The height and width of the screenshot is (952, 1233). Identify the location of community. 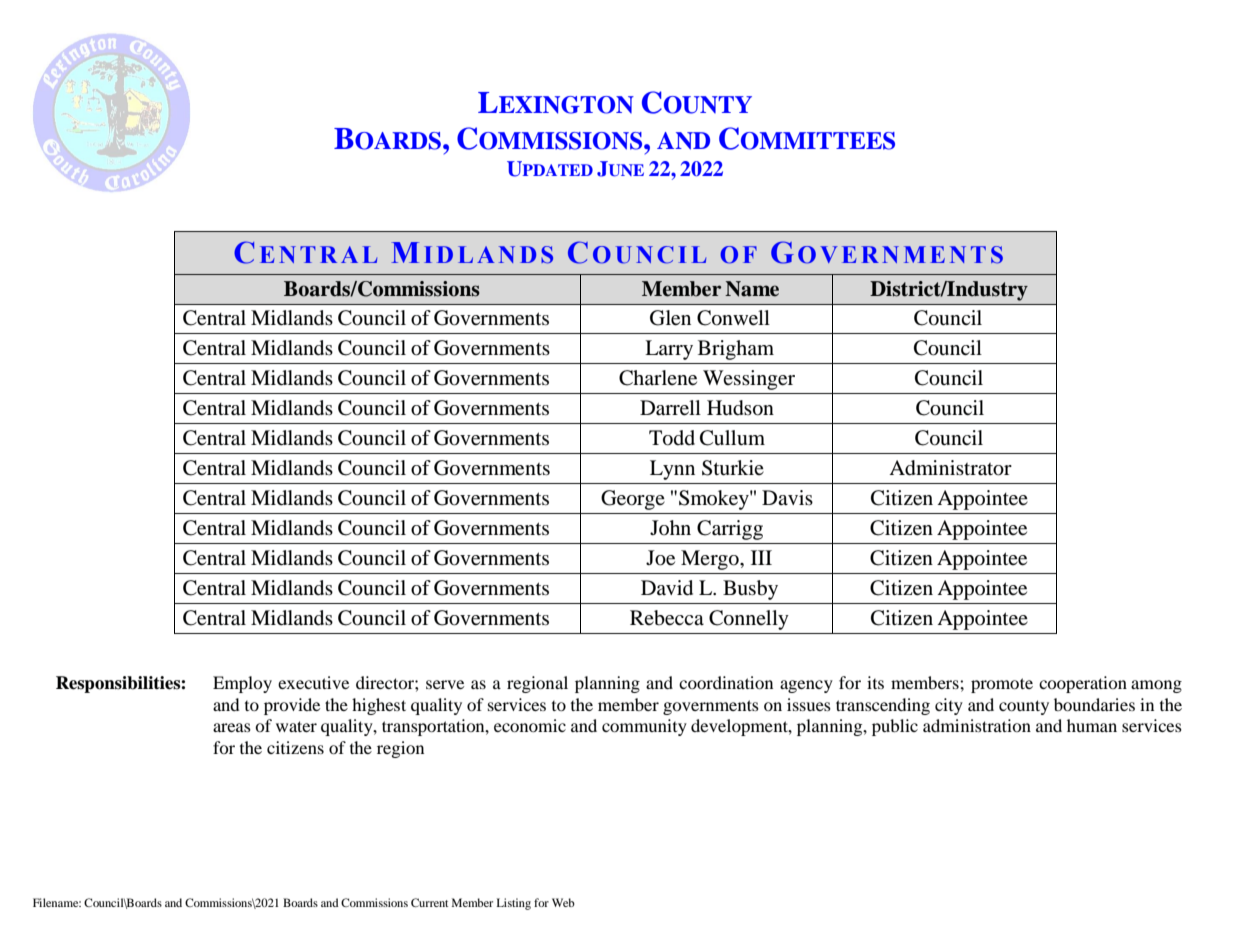
(644, 727).
